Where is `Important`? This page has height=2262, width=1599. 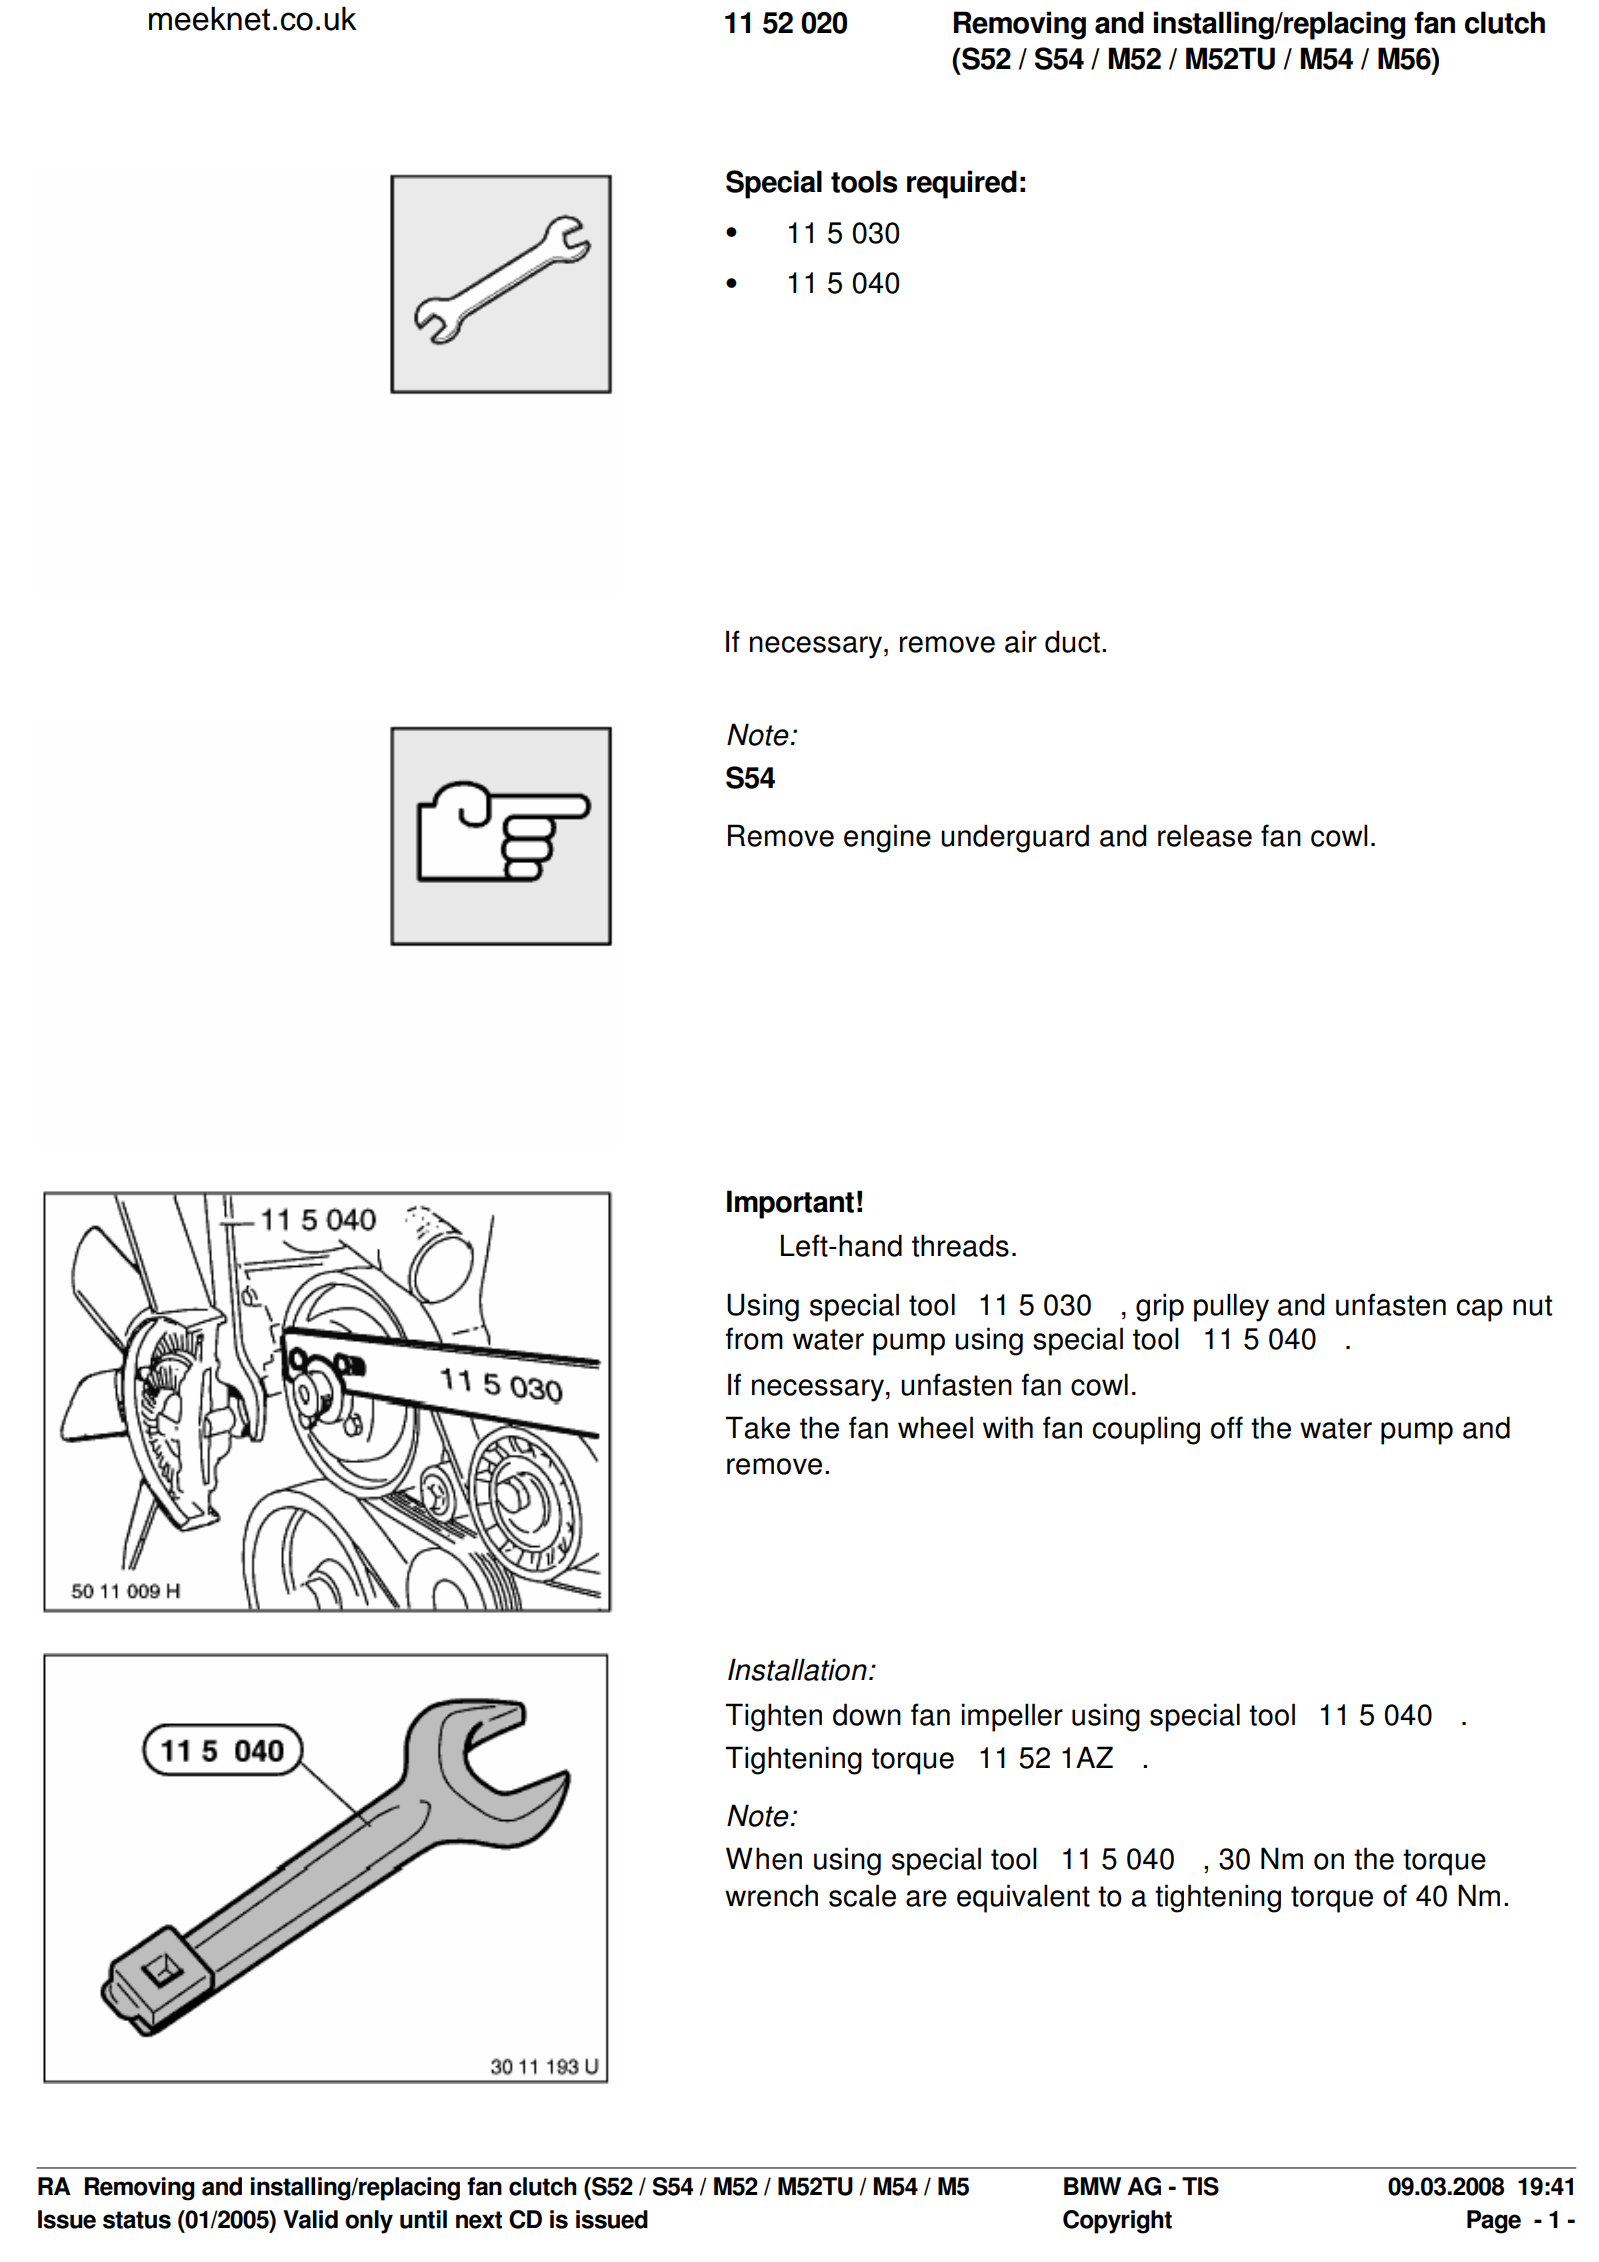
Important is located at coordinates (790, 1204).
